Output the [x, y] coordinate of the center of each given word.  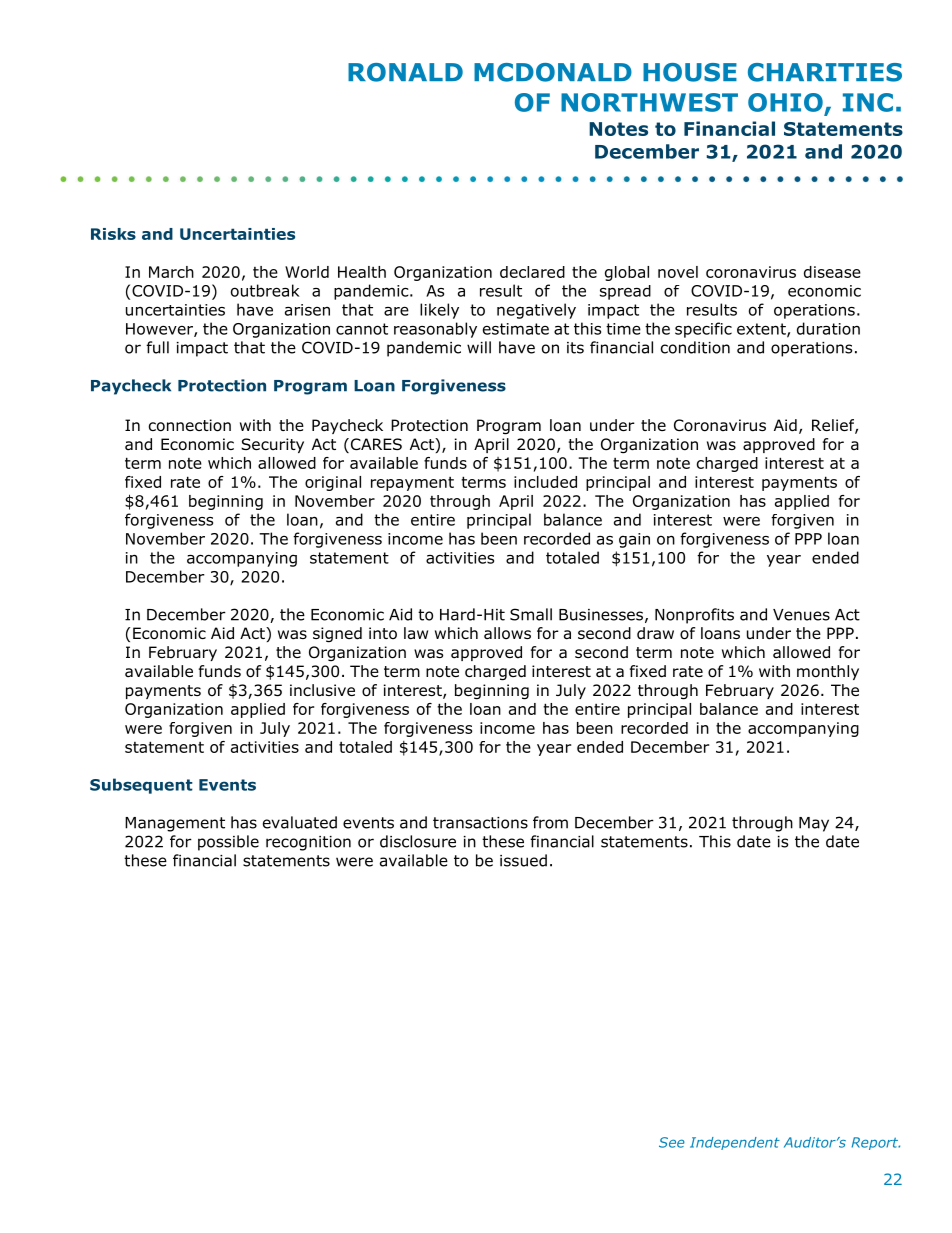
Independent [735, 1143]
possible [228, 843]
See [672, 1142]
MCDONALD [553, 72]
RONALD [405, 72]
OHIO [785, 102]
